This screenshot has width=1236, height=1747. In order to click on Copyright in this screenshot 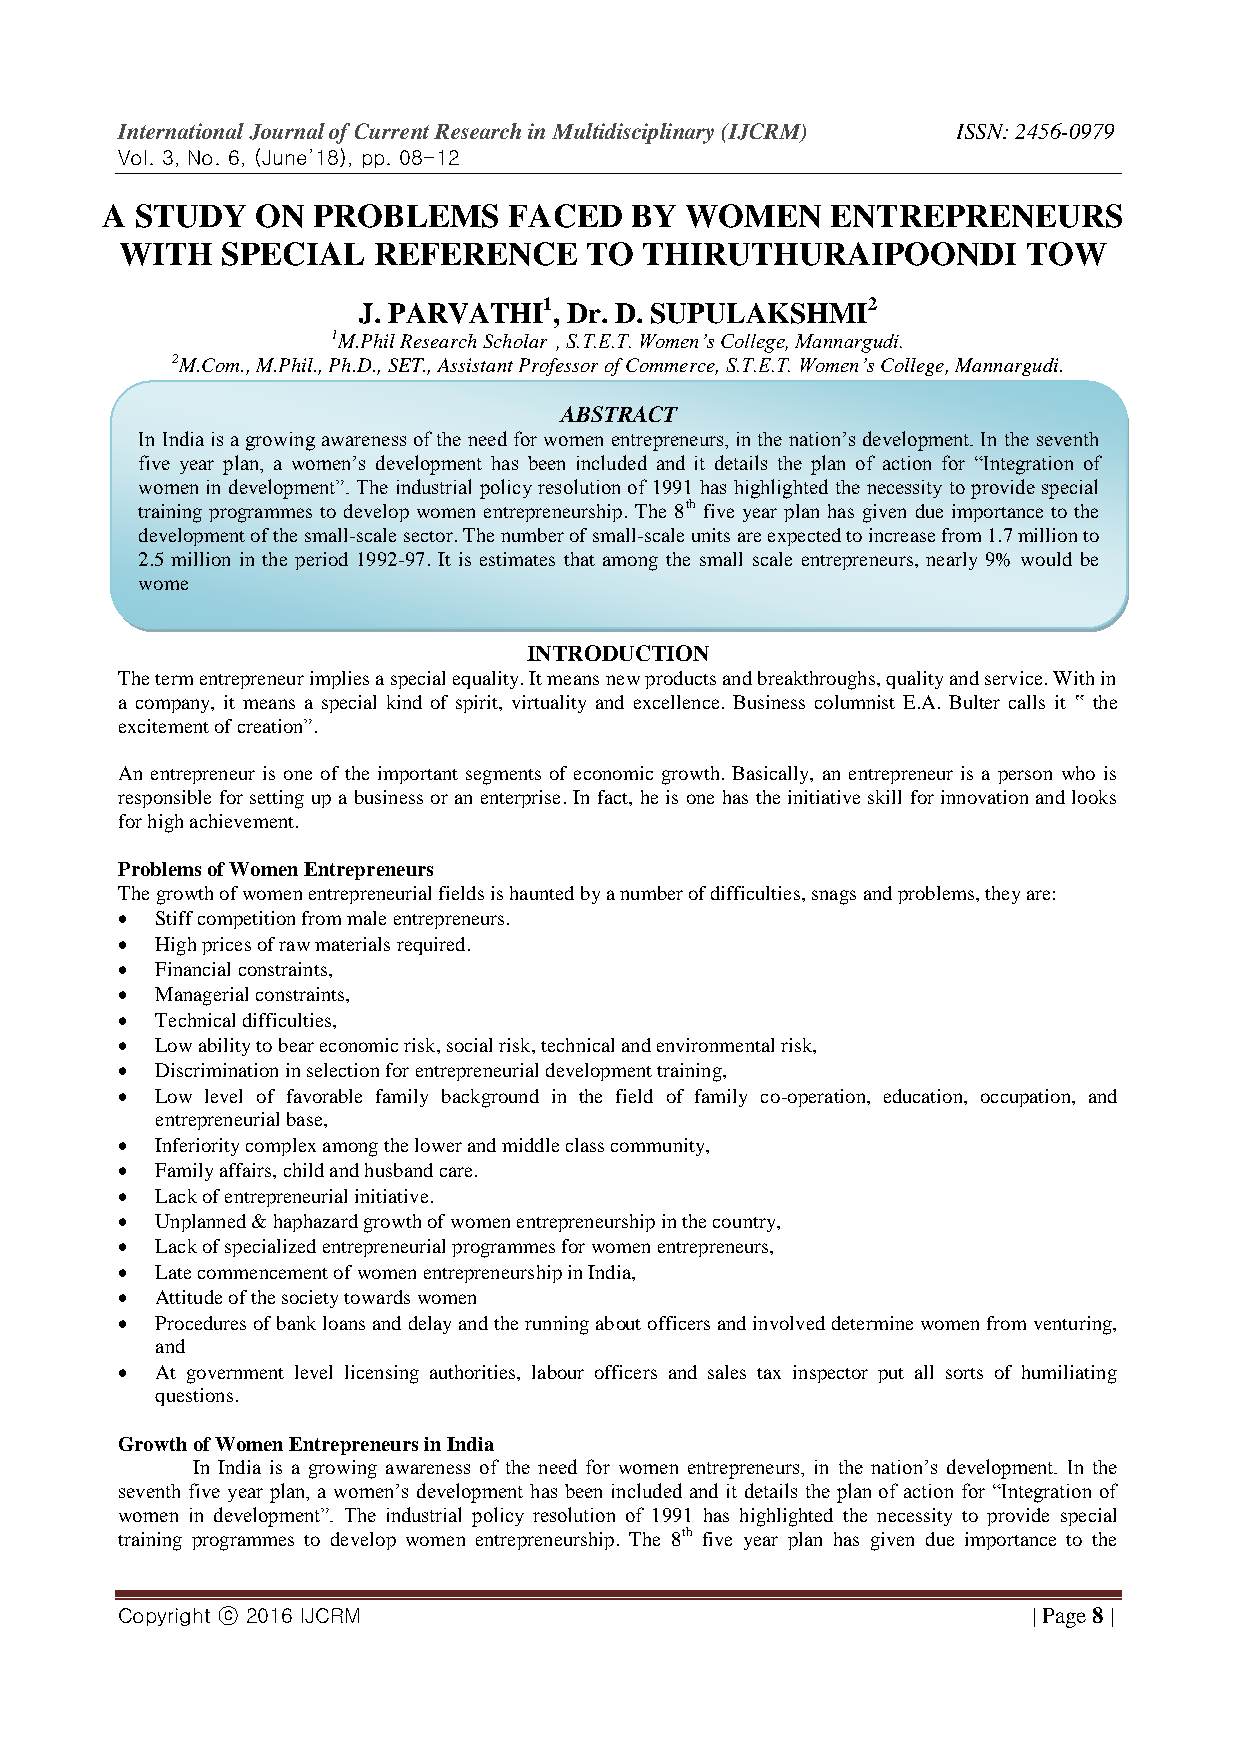, I will do `click(164, 1617)`.
